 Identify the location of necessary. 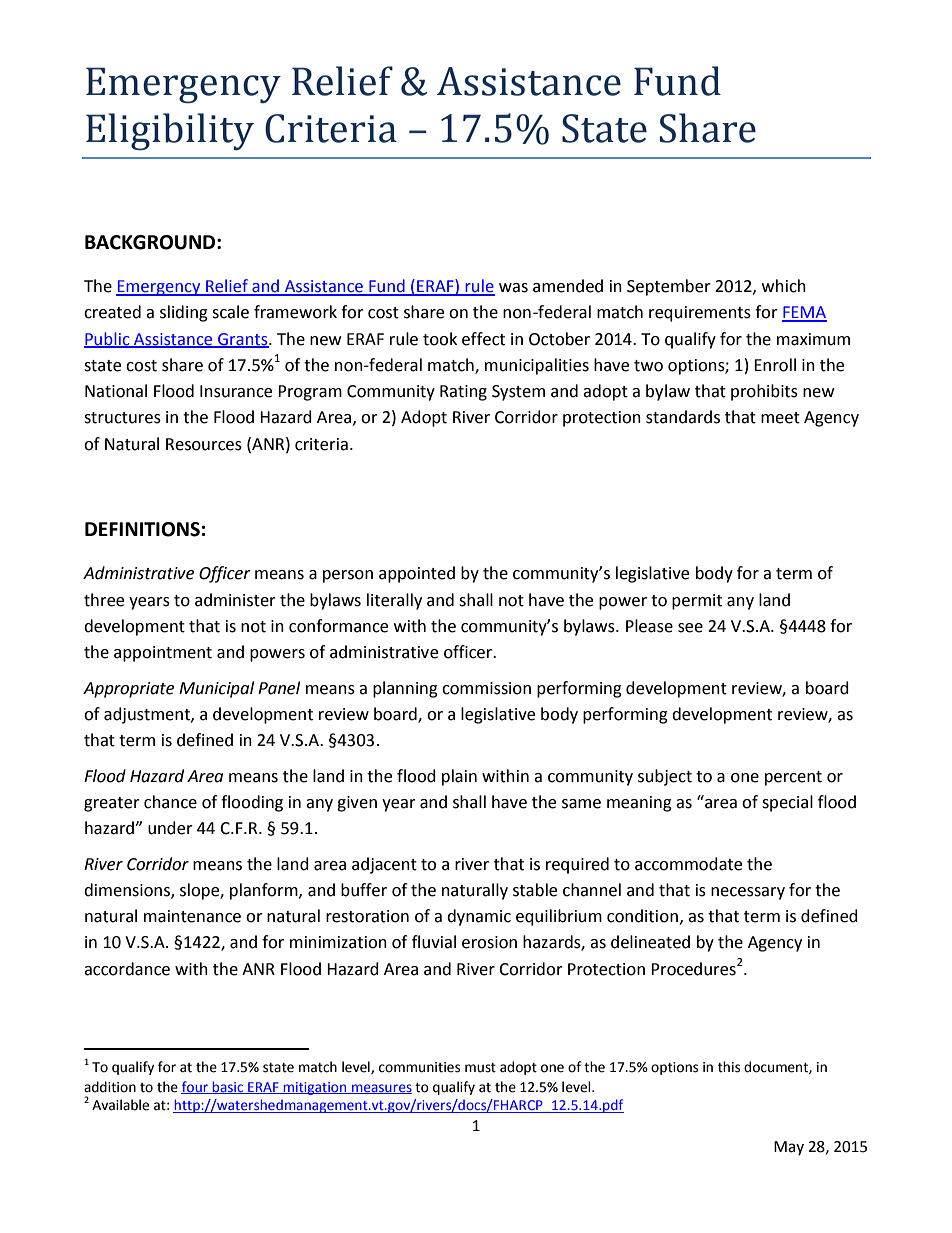
(748, 893).
